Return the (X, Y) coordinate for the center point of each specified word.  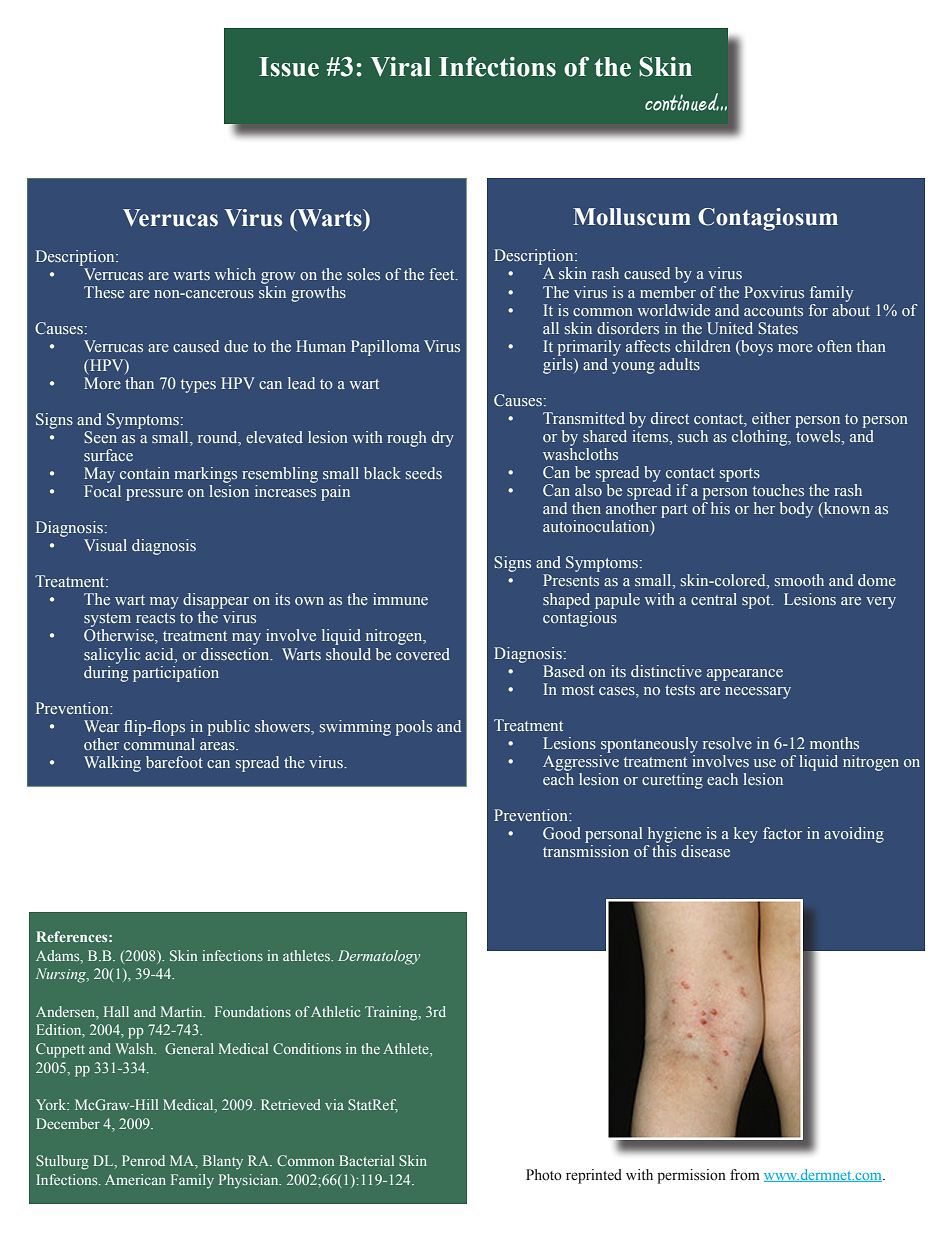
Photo (544, 1175)
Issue (289, 67)
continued (682, 102)
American (135, 1179)
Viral (401, 67)
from (745, 1175)
